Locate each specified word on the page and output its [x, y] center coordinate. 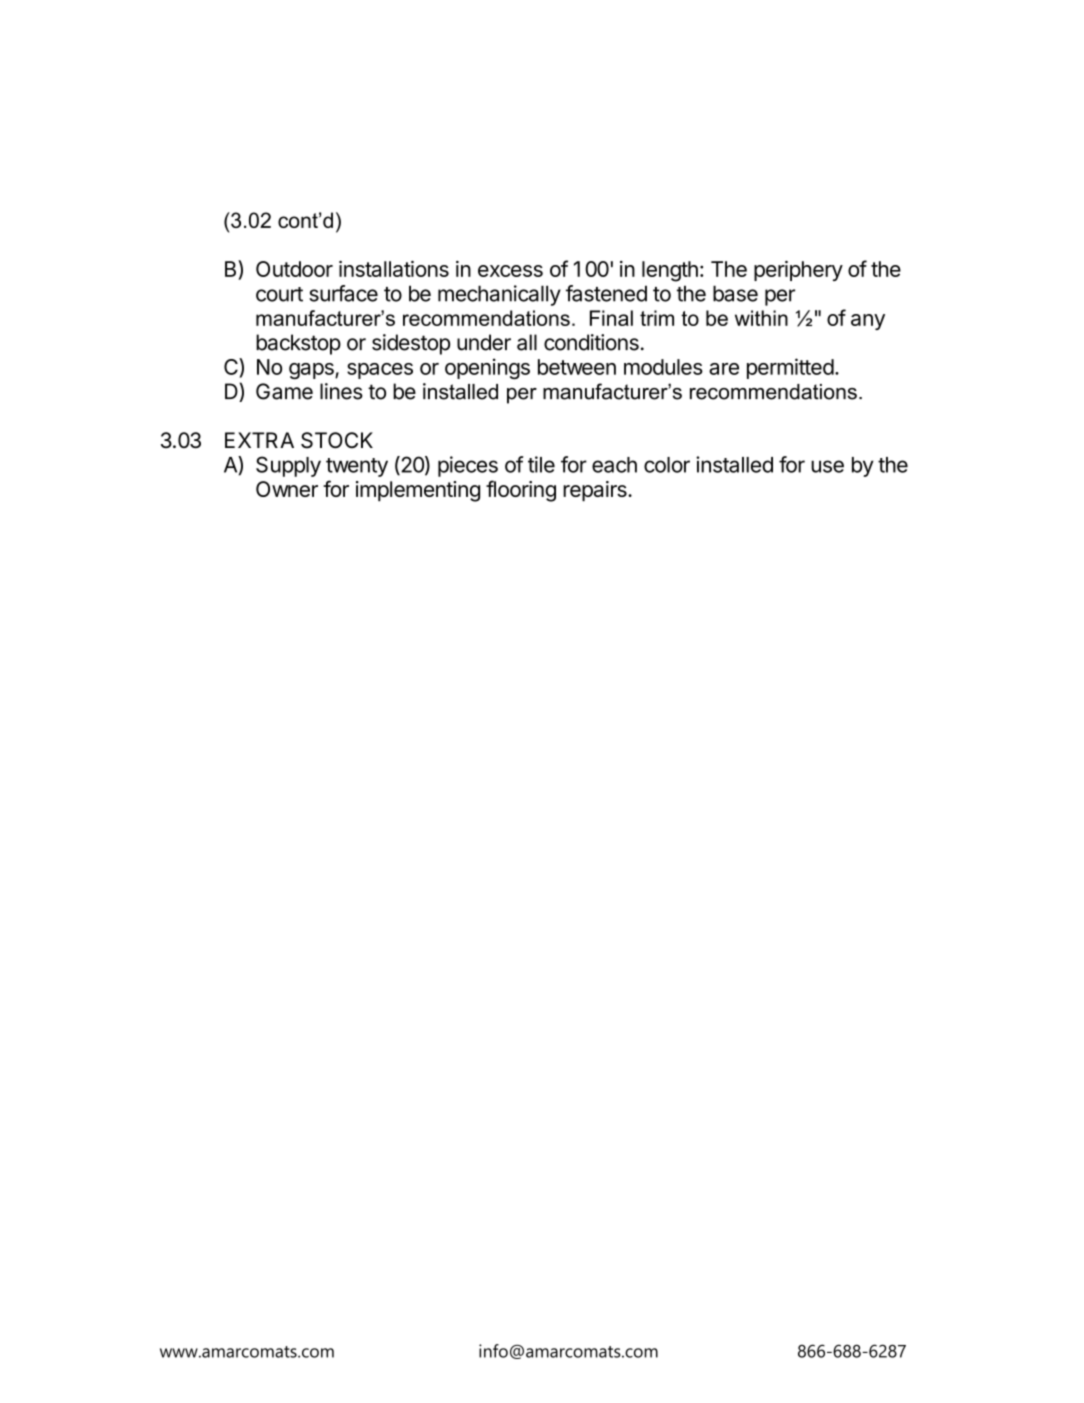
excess [510, 271]
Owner [287, 489]
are [724, 369]
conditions [591, 342]
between [577, 367]
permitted [790, 368]
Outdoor [294, 269]
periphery [798, 271]
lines [341, 391]
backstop [298, 344]
